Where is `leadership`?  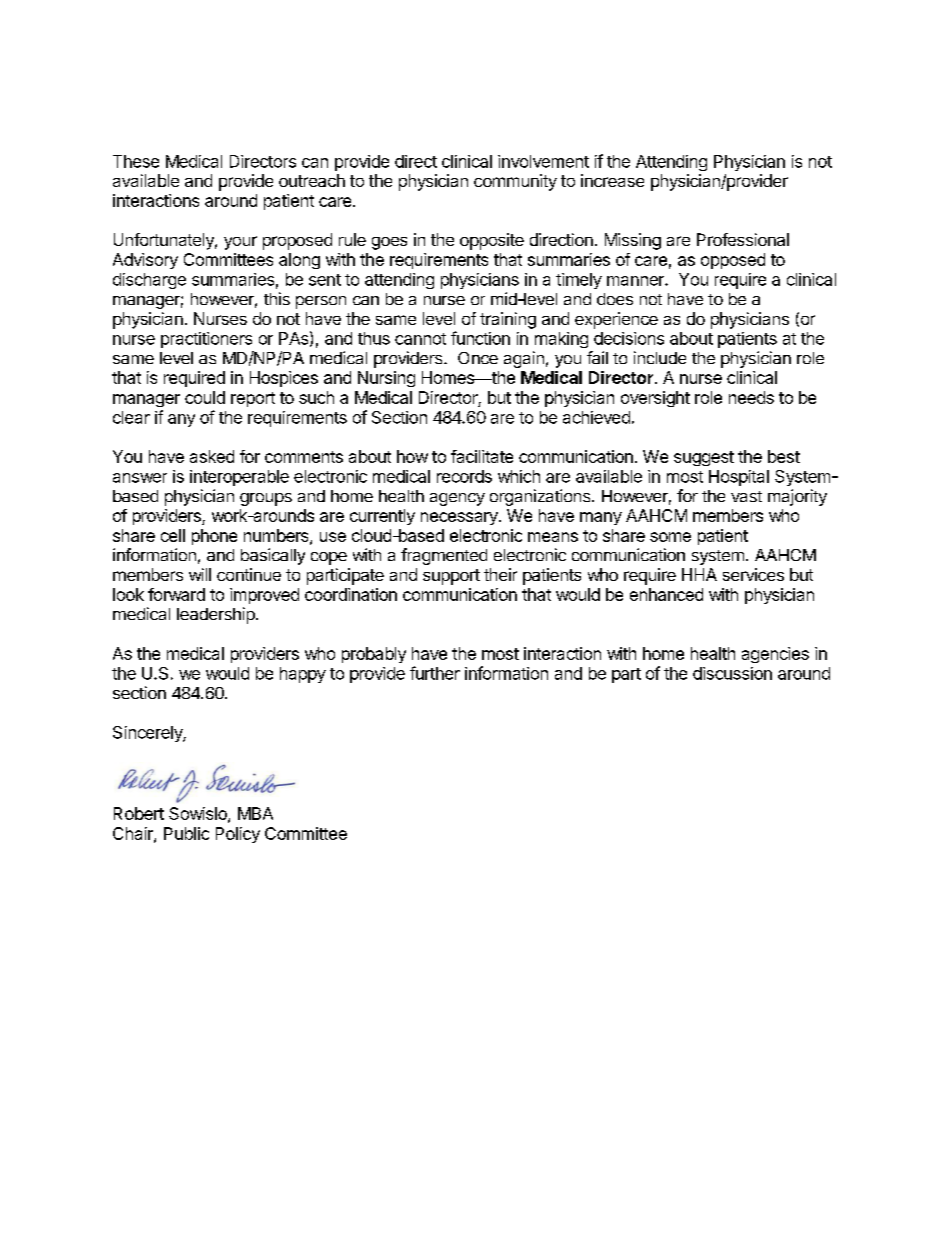 leadership is located at coordinates (217, 615).
